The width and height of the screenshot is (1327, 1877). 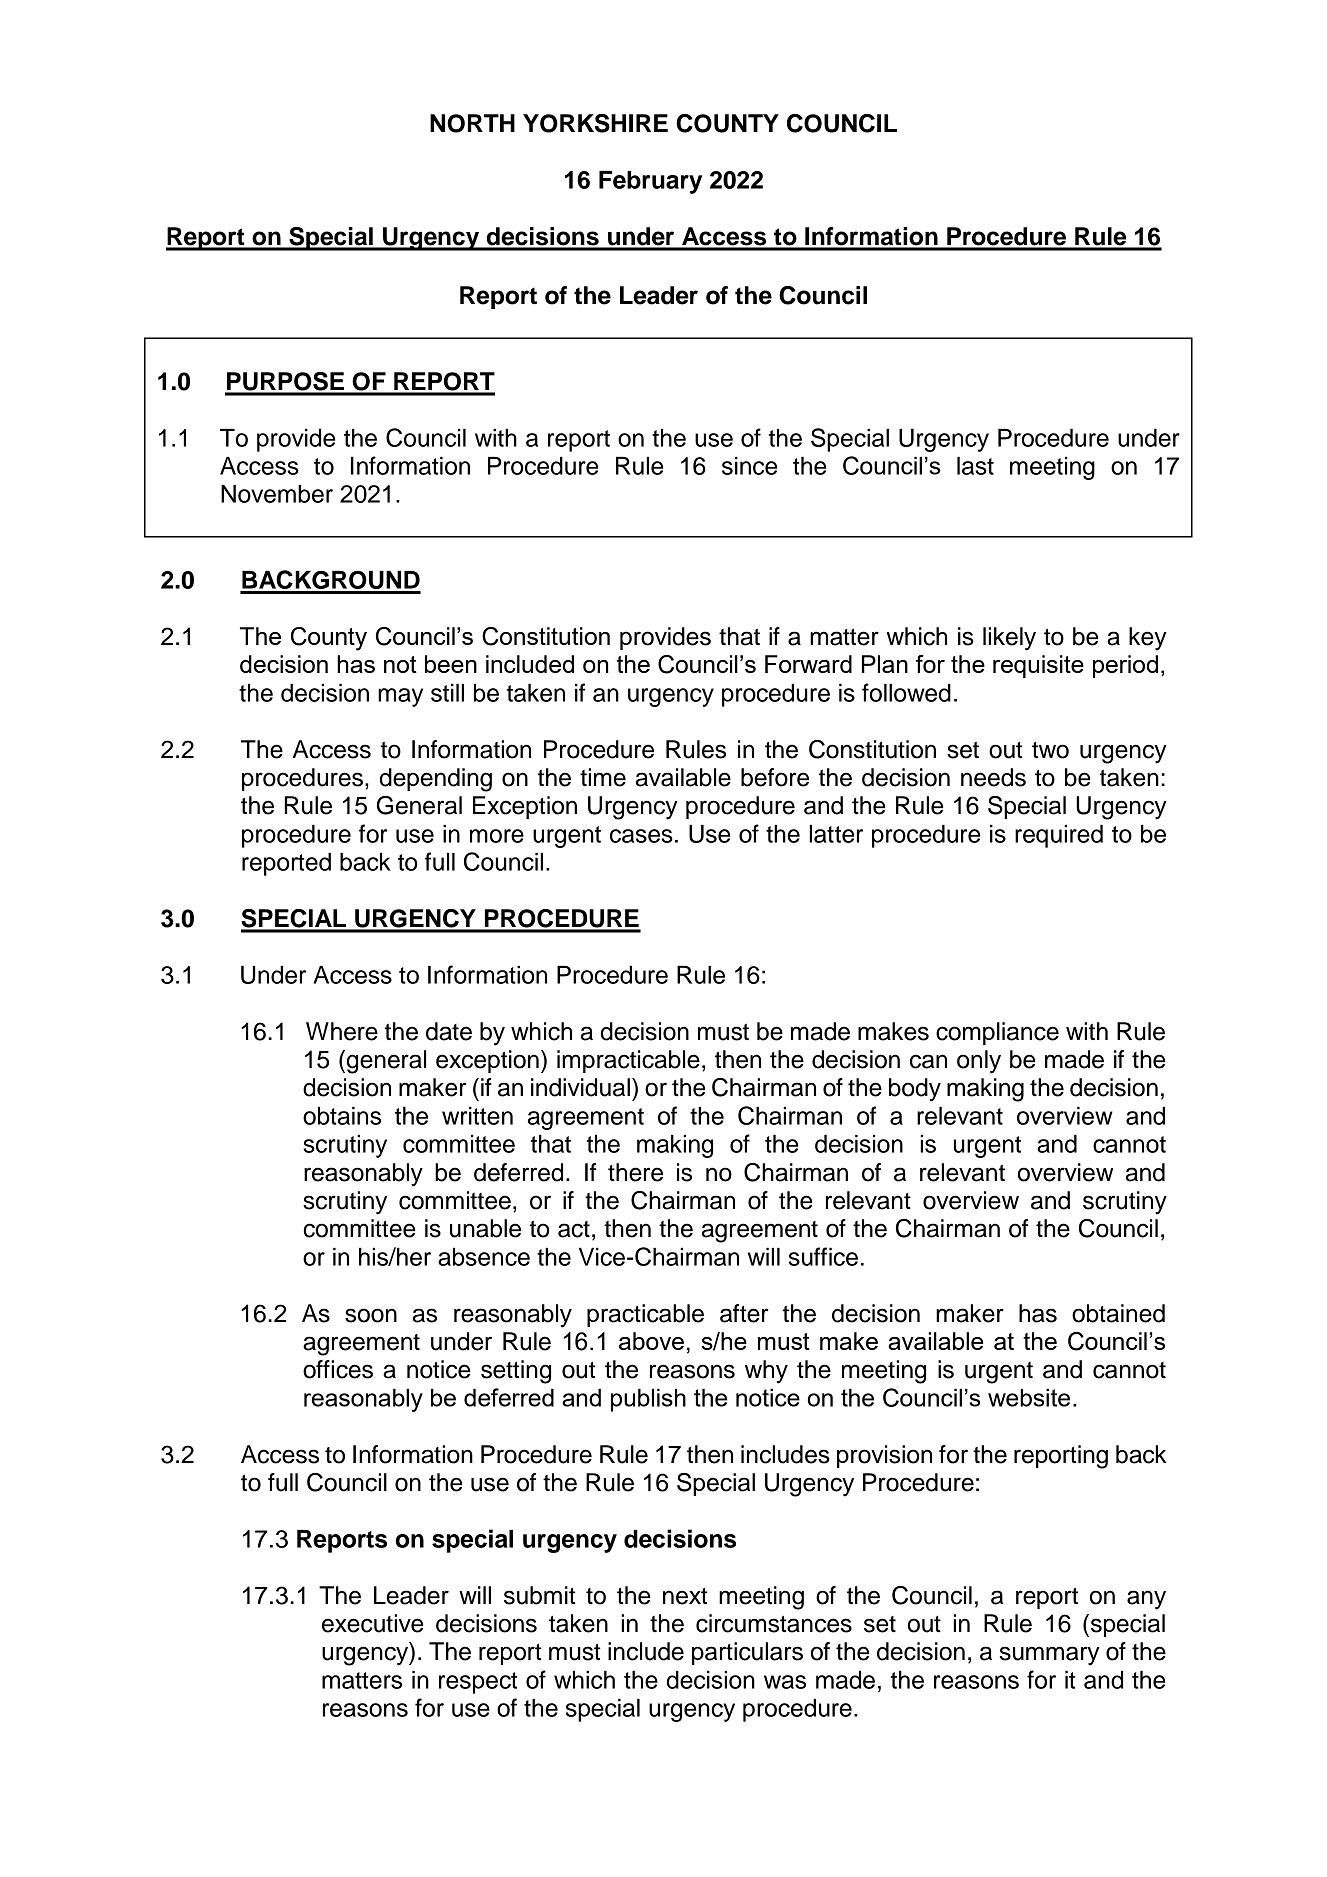 I want to click on particulars, so click(x=747, y=1653).
